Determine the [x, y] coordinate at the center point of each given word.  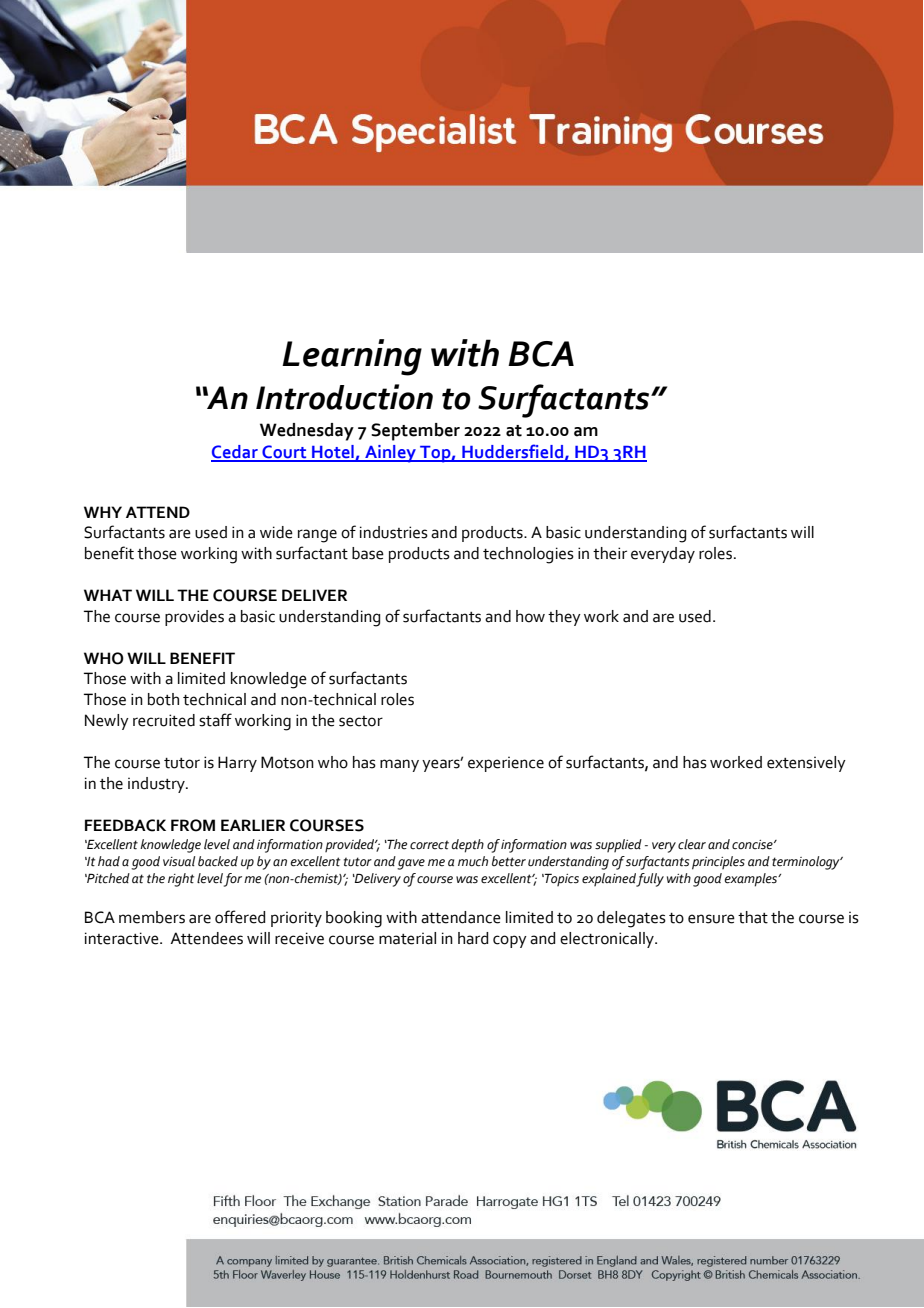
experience [506, 764]
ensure [711, 919]
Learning [352, 357]
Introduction [344, 397]
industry [157, 785]
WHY [103, 512]
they [564, 618]
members [152, 917]
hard [473, 938]
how [530, 616]
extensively [806, 764]
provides [194, 618]
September [415, 432]
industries [394, 532]
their [610, 553]
